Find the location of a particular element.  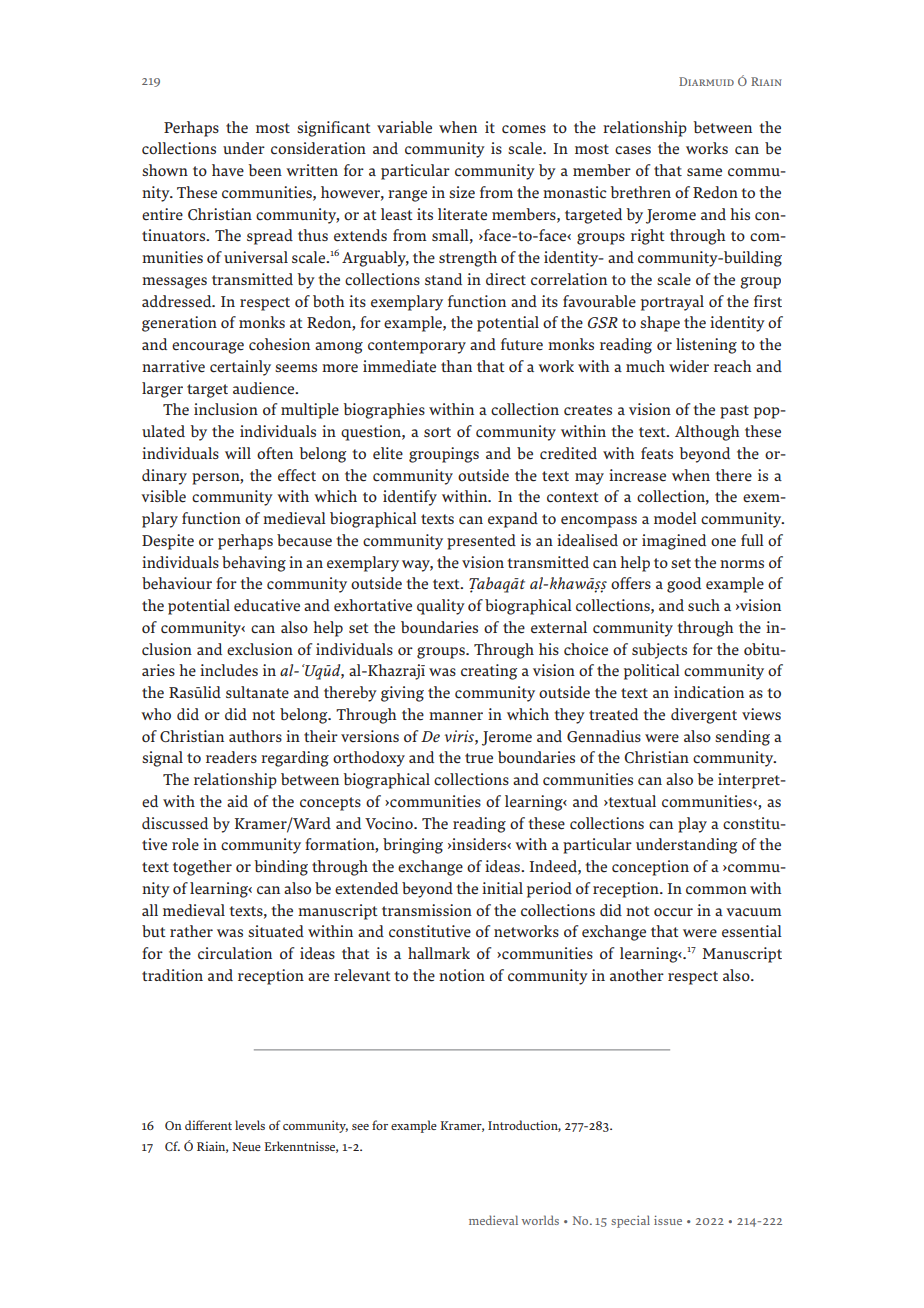

size is located at coordinates (462, 192).
